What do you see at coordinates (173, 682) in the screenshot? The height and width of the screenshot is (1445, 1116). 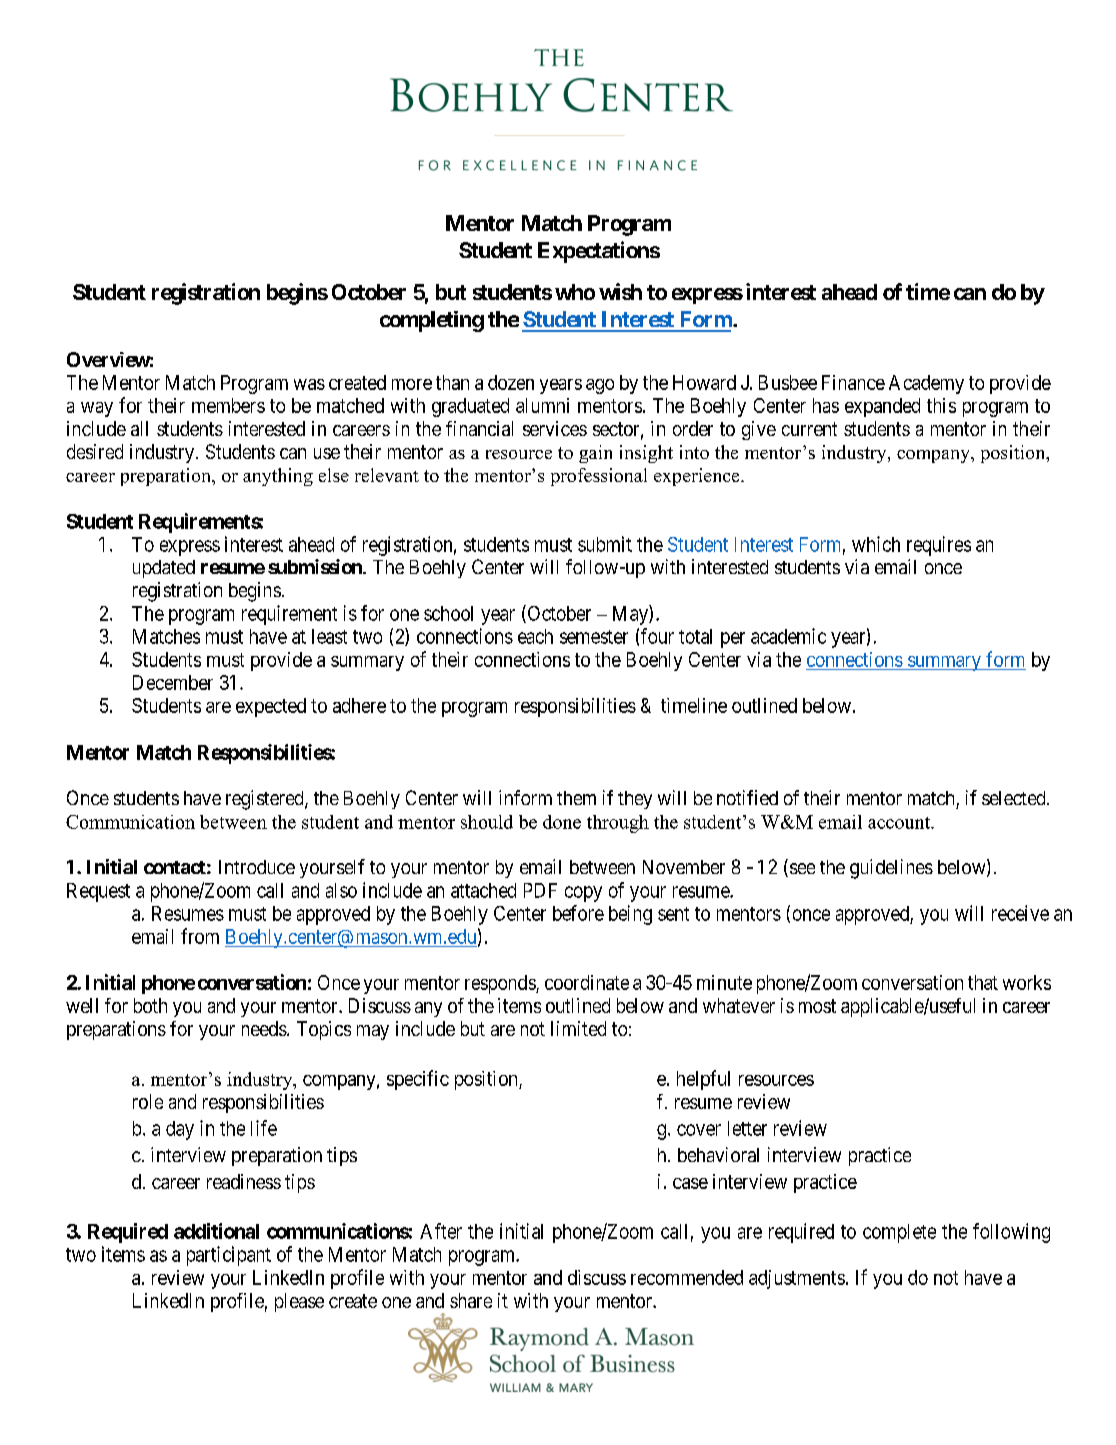 I see `December` at bounding box center [173, 682].
